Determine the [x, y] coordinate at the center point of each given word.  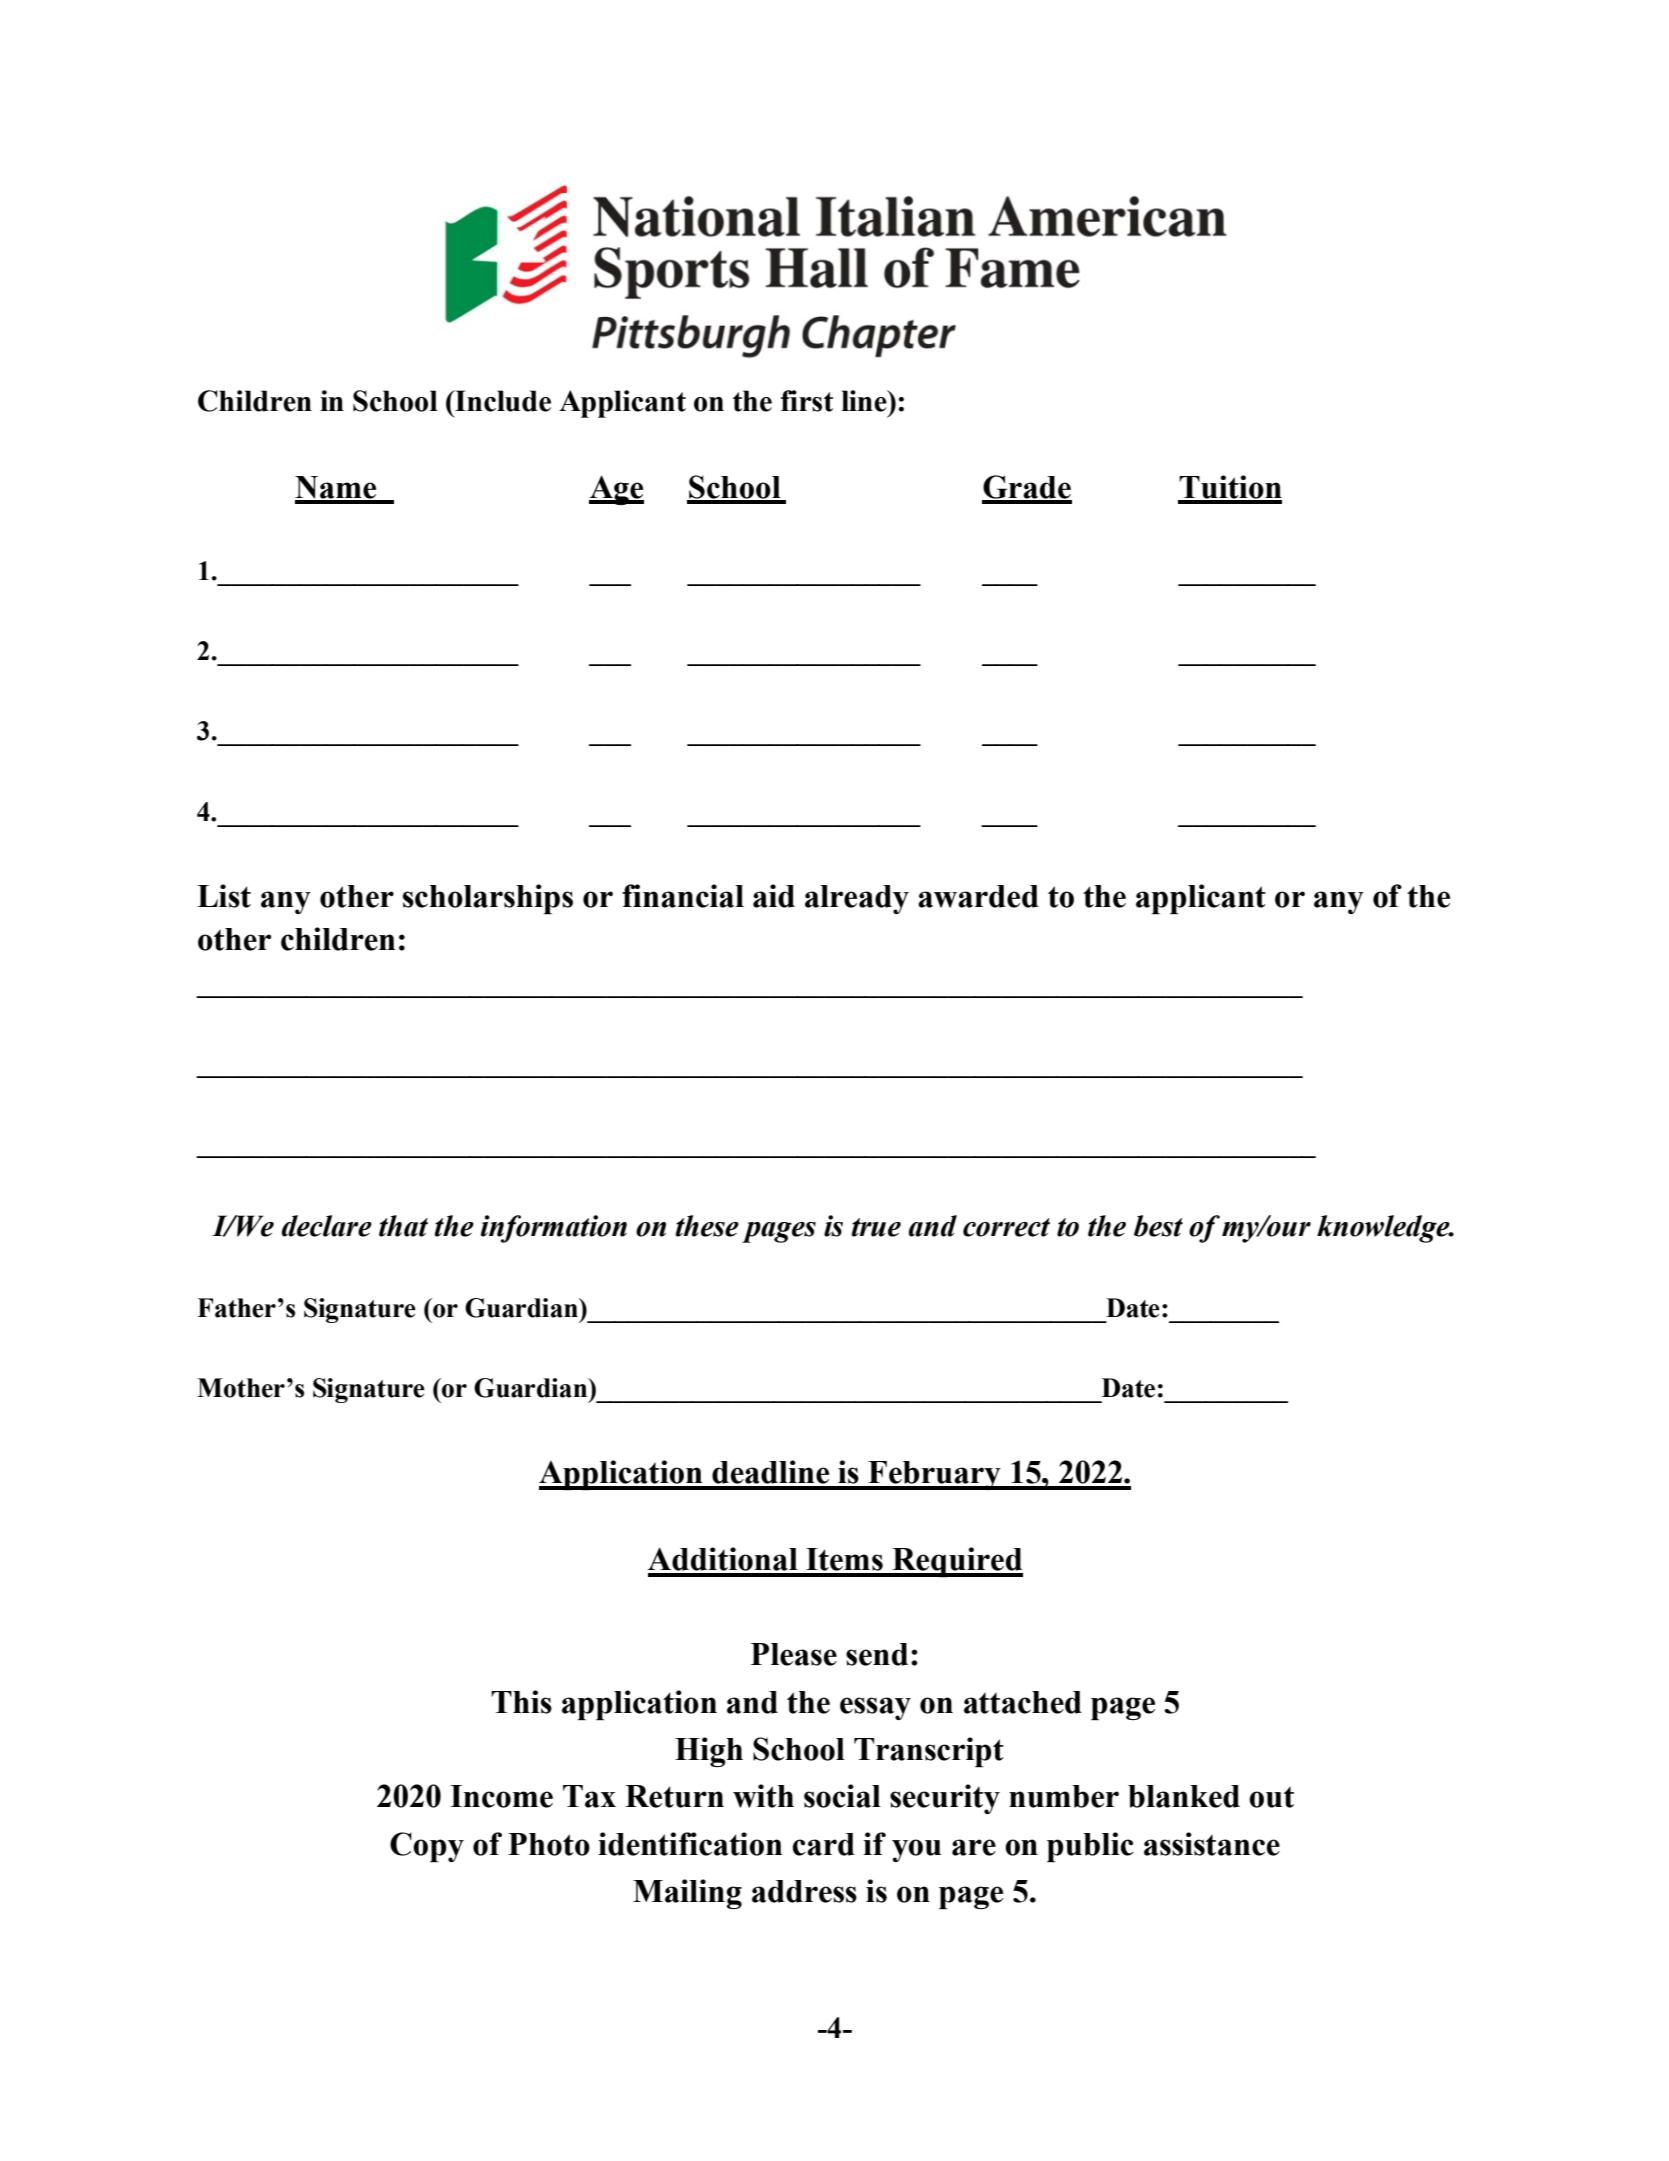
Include [502, 401]
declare [327, 1226]
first [807, 401]
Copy [427, 1847]
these [707, 1226]
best [1158, 1226]
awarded [978, 896]
